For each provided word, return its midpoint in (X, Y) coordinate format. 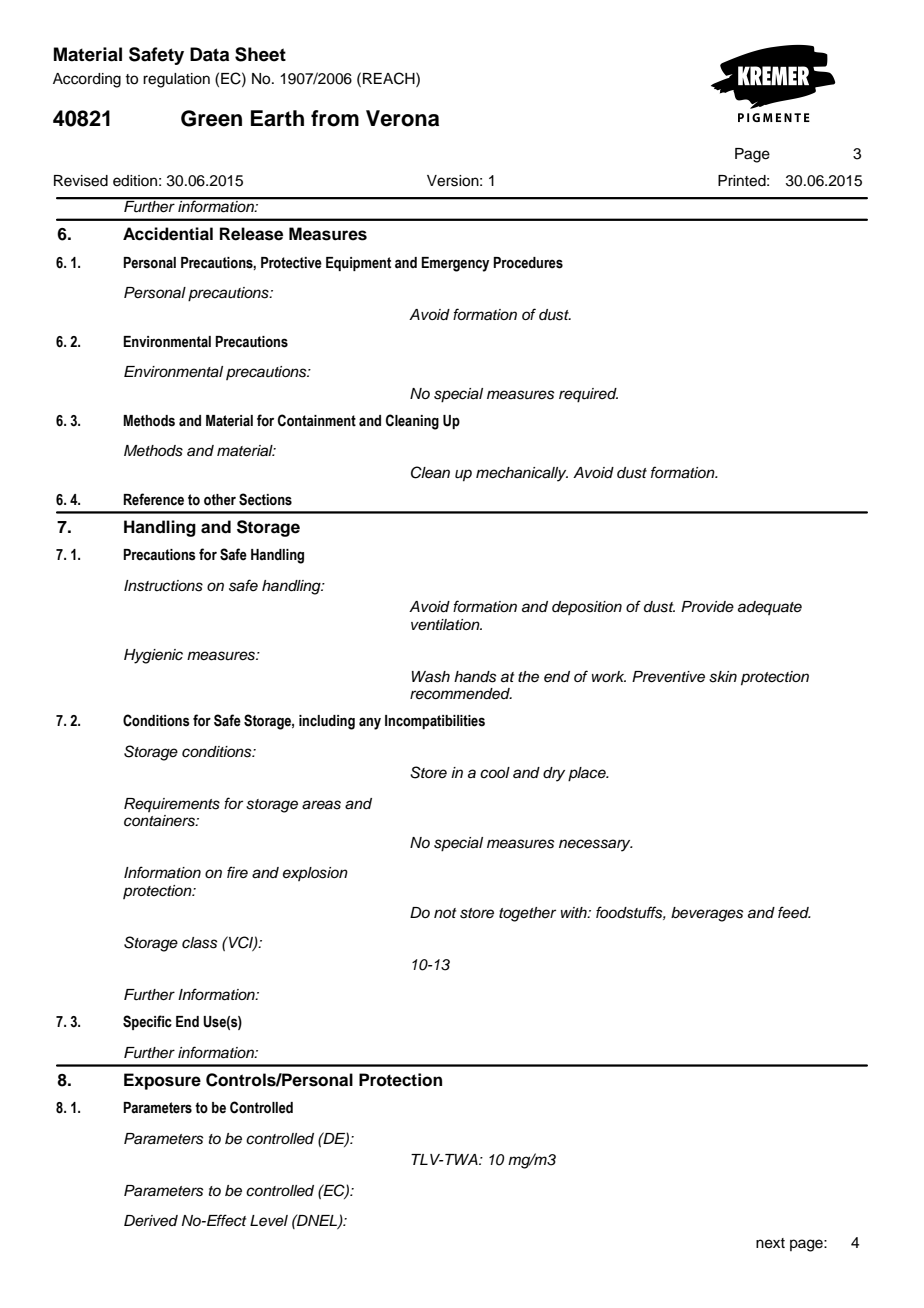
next (770, 1243)
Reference (153, 499)
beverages (707, 914)
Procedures (528, 263)
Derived (151, 1221)
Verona (402, 118)
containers (160, 821)
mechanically (522, 474)
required (588, 395)
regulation (176, 80)
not (445, 913)
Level (269, 1221)
